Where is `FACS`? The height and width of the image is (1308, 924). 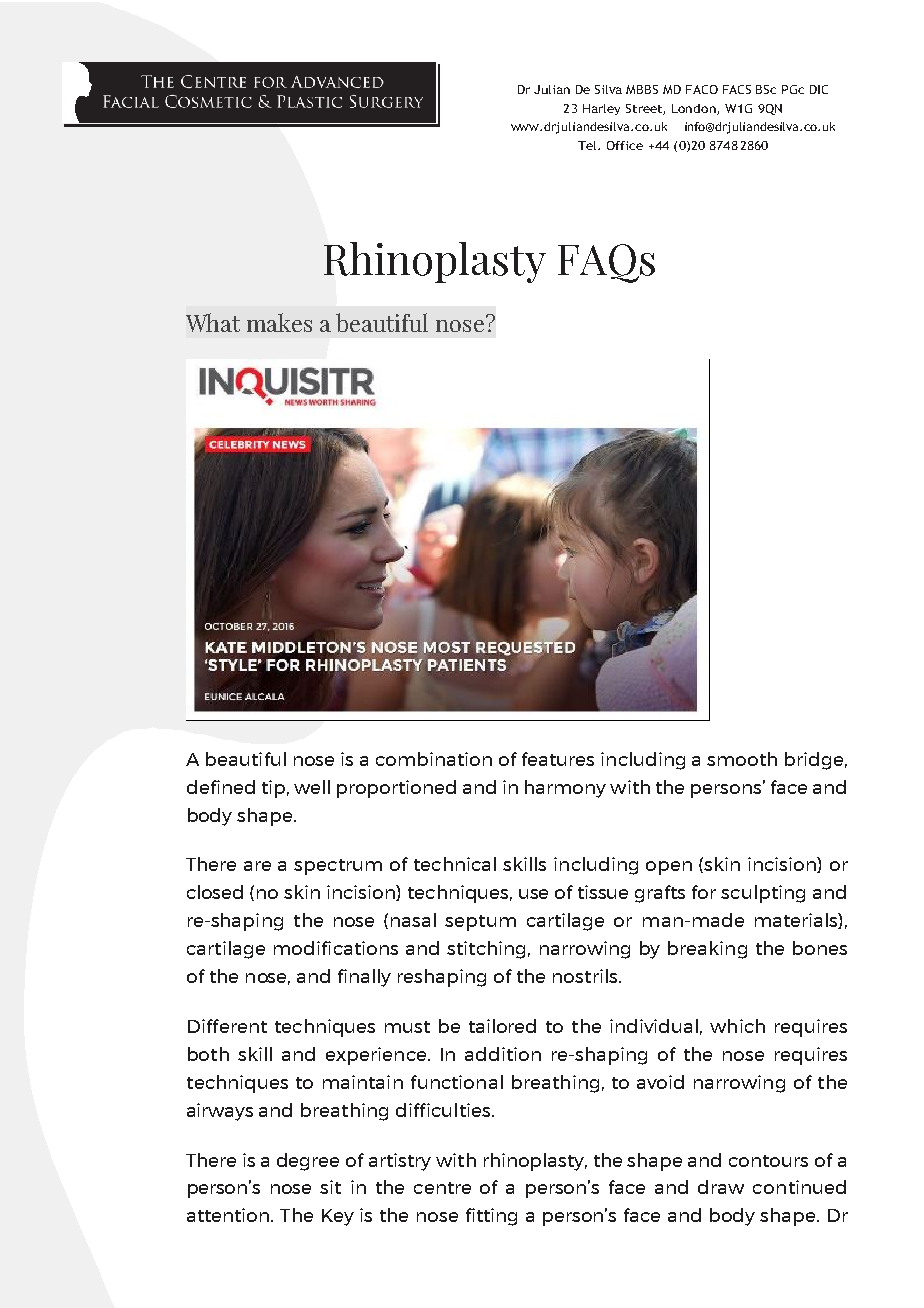
FACS is located at coordinates (737, 89).
